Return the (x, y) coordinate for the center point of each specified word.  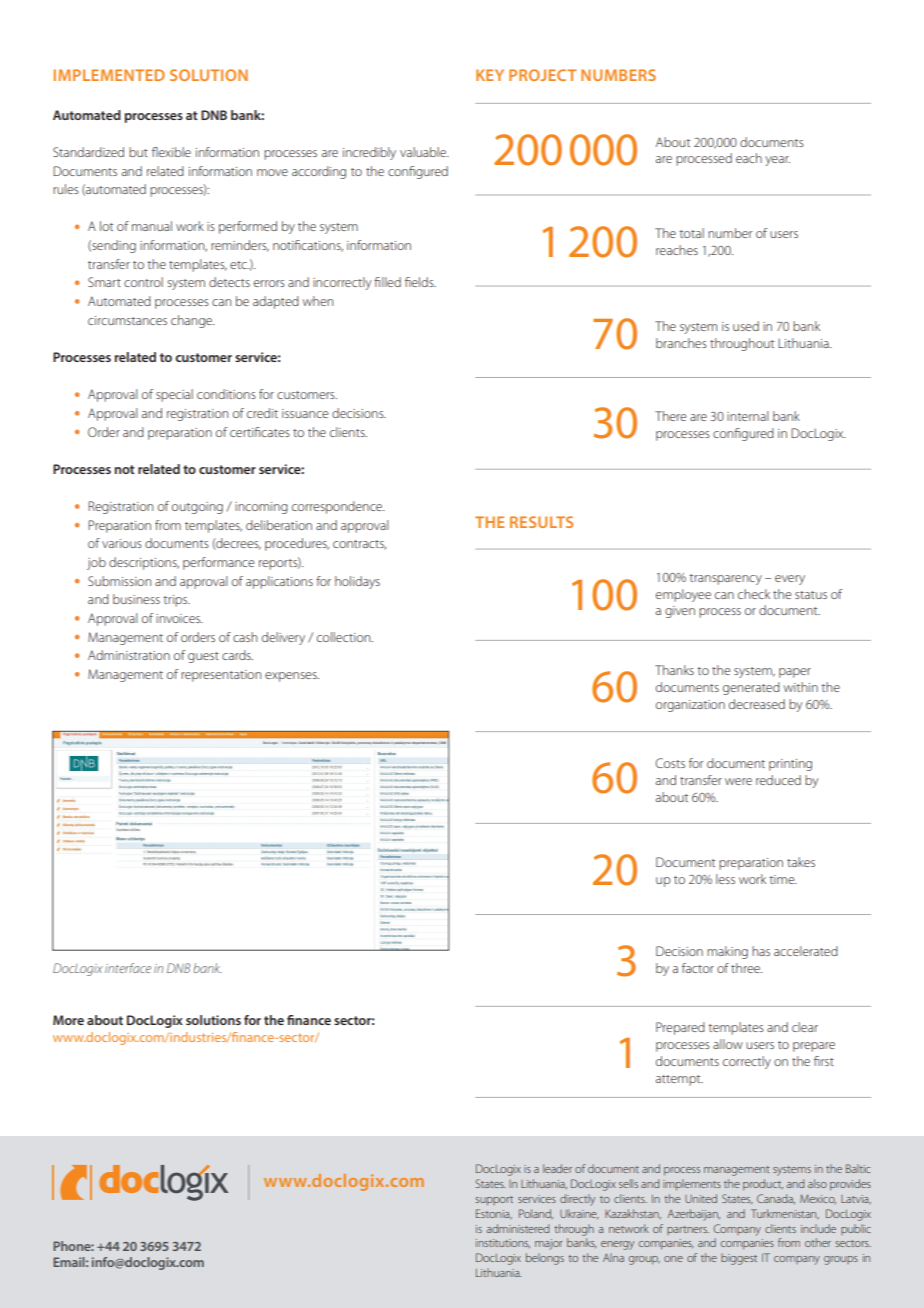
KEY (490, 75)
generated (751, 688)
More (68, 1020)
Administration (129, 655)
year (777, 161)
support (494, 1200)
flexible (171, 152)
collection (345, 637)
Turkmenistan (785, 1214)
